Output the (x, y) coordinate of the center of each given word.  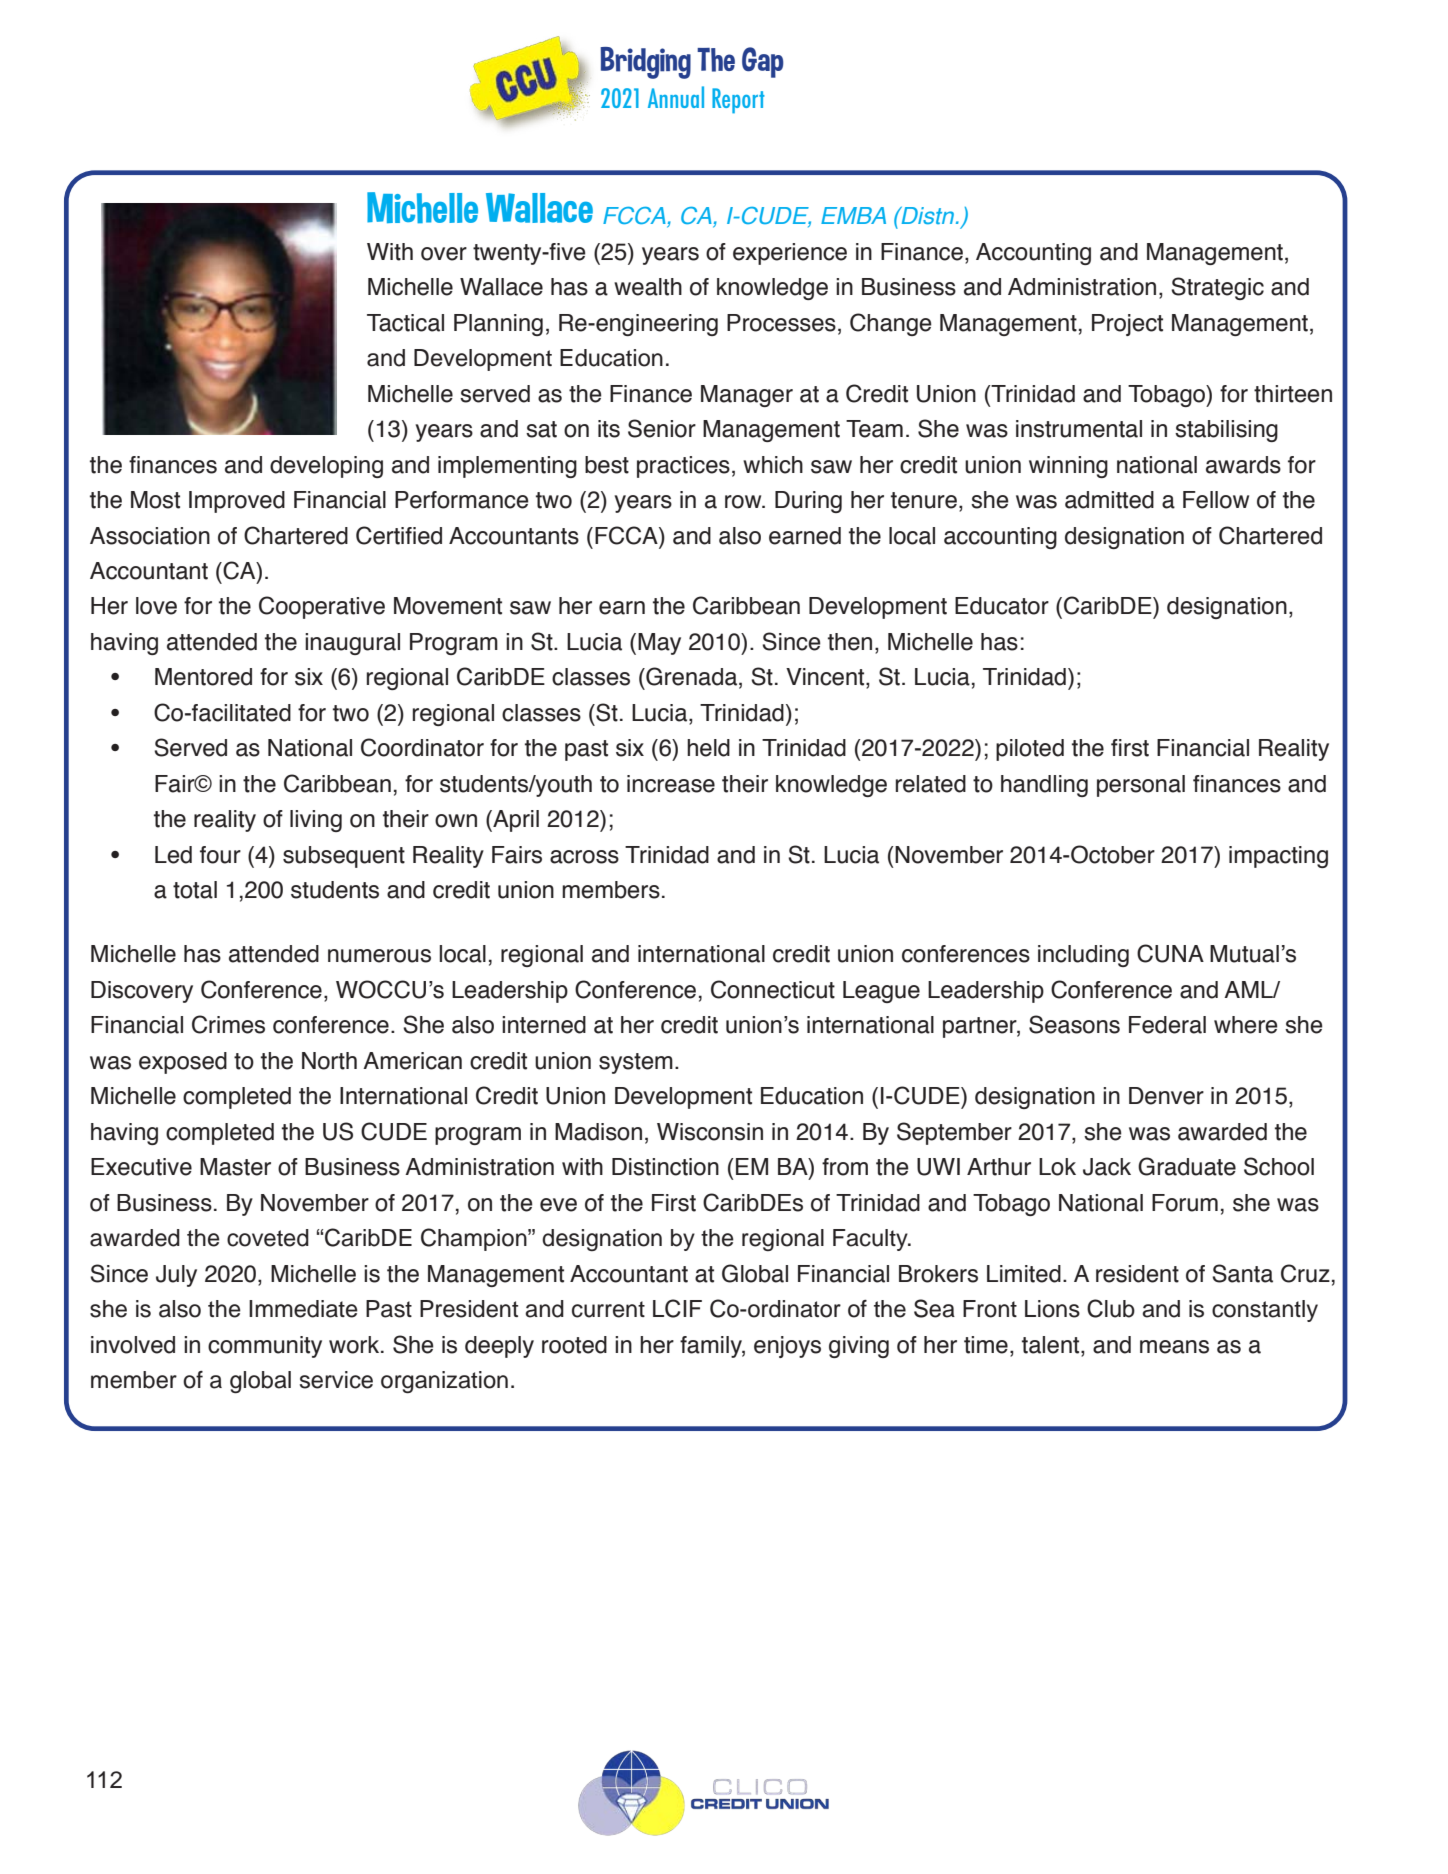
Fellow (1216, 500)
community (265, 1347)
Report (738, 101)
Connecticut (773, 989)
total (195, 890)
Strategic (1217, 288)
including (1083, 956)
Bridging (645, 63)
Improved (237, 502)
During (808, 502)
